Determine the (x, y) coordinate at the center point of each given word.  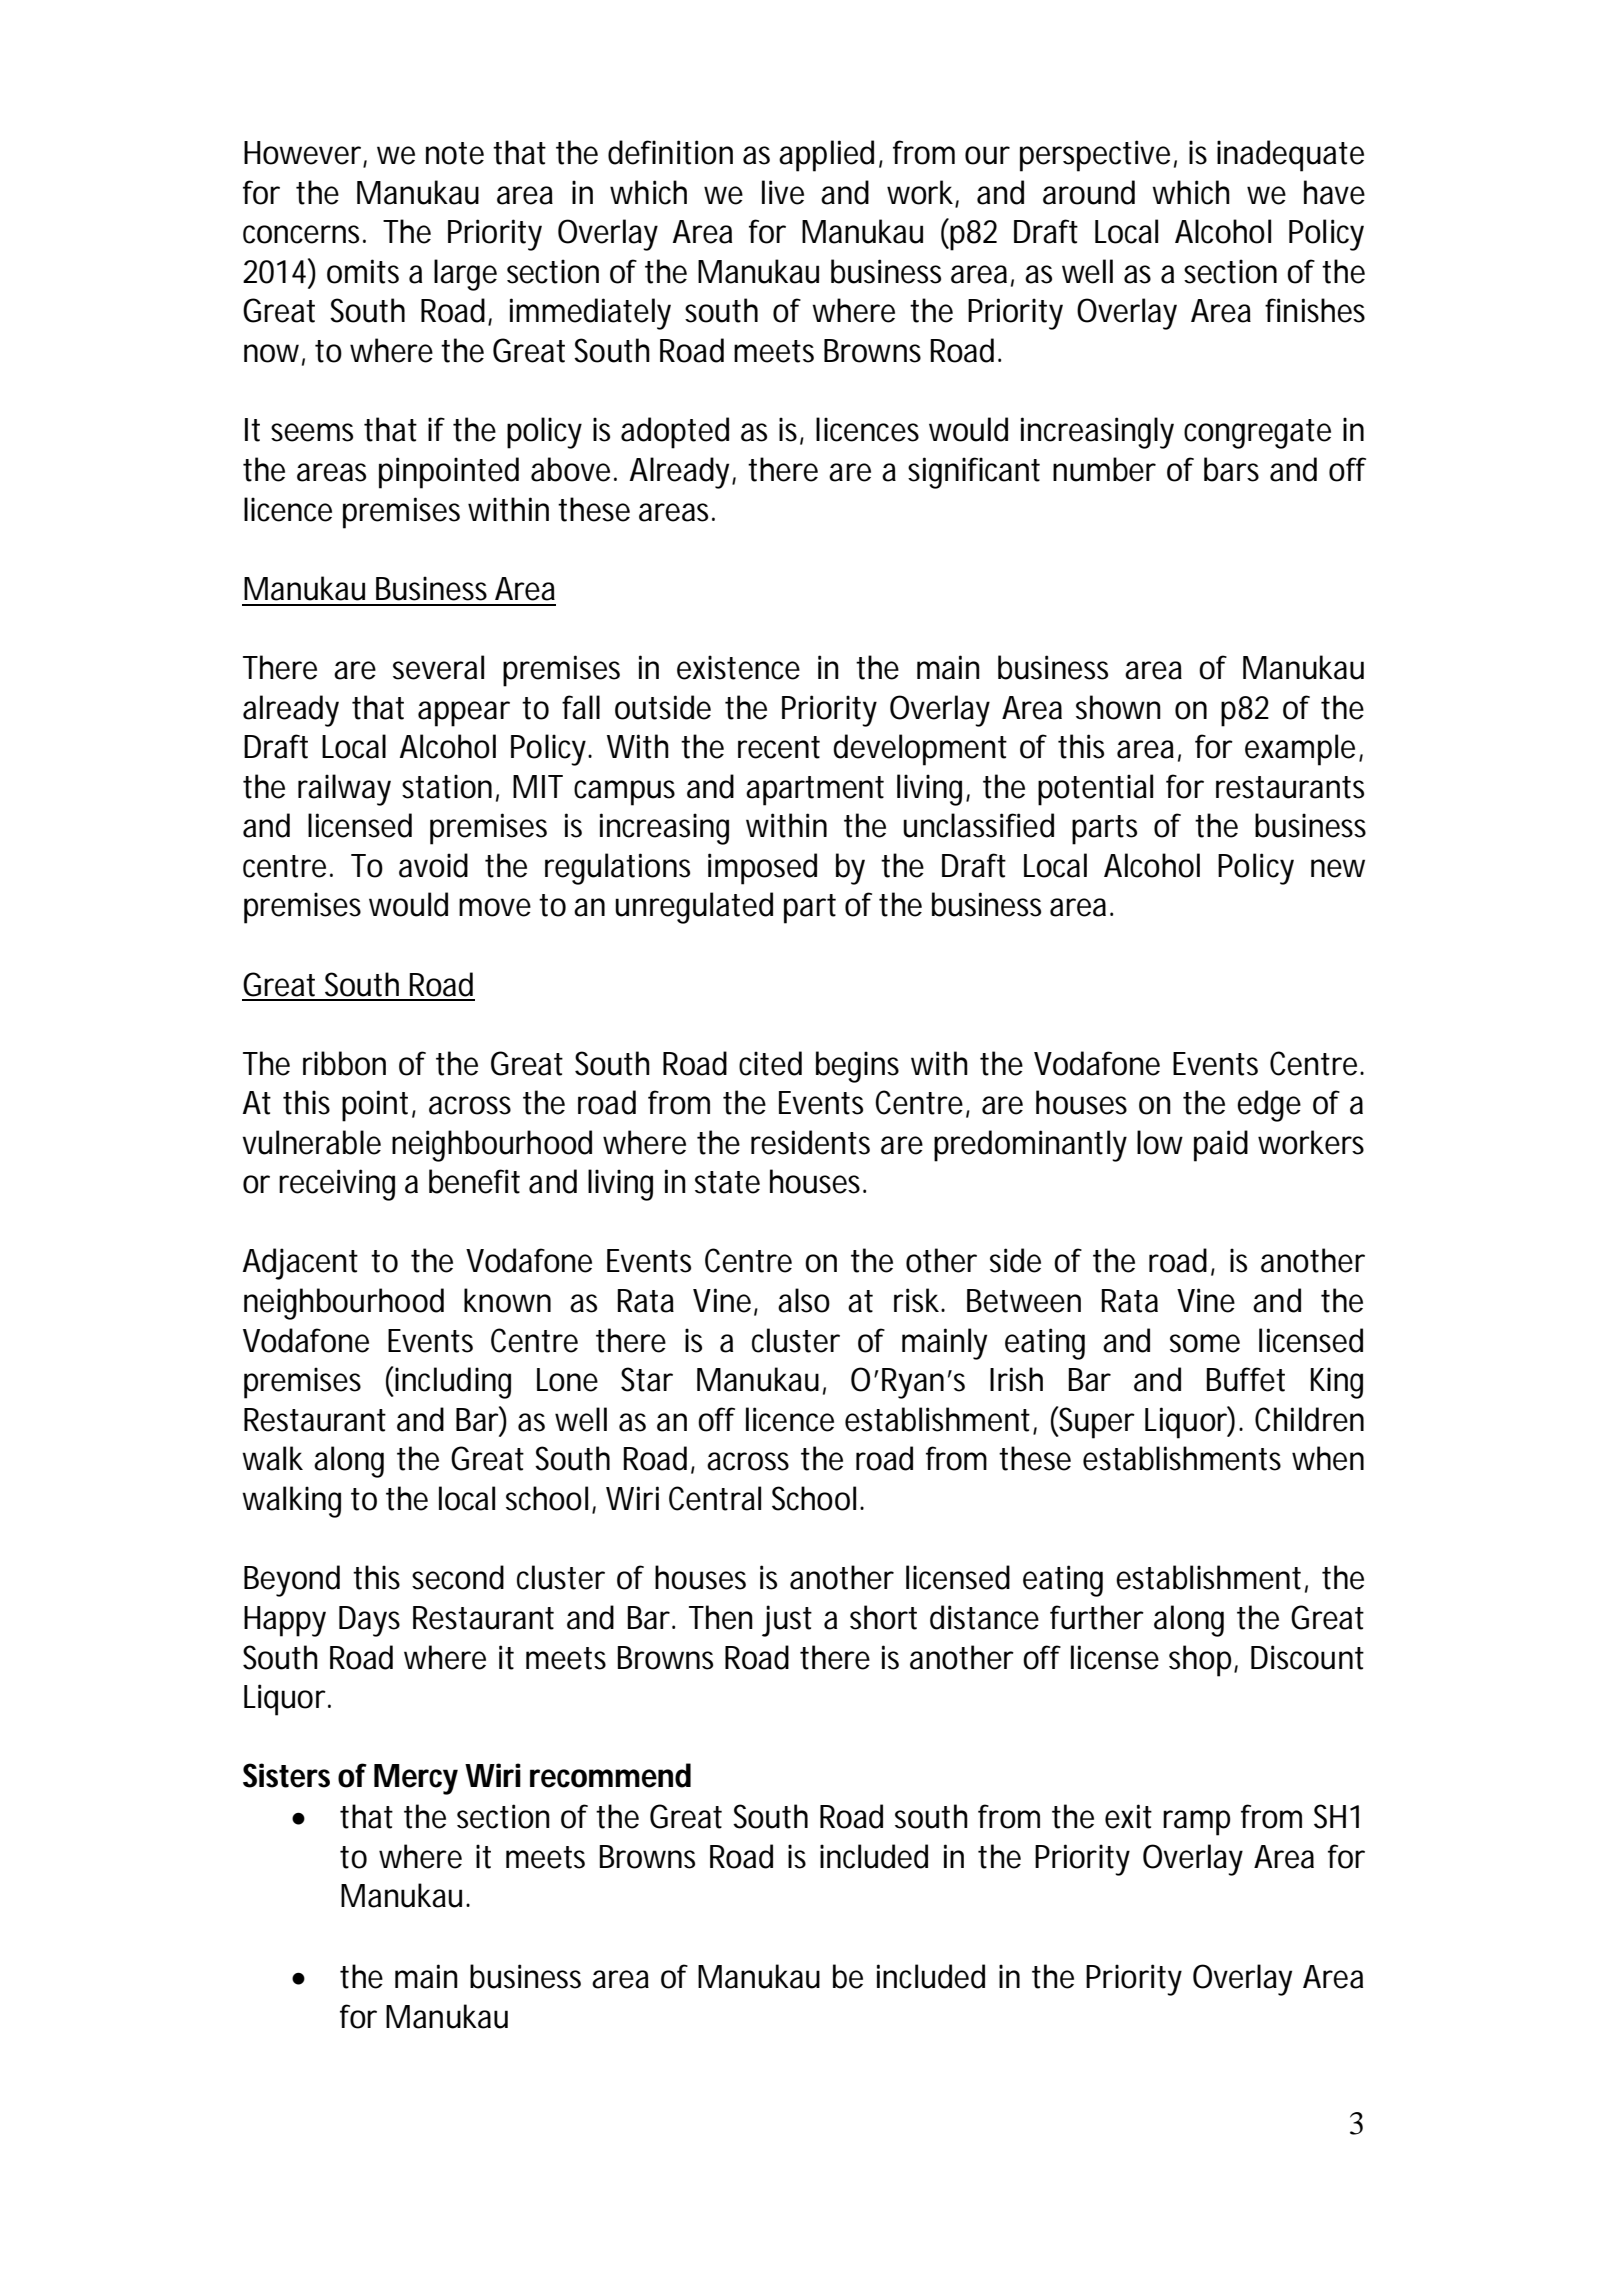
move (495, 907)
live (783, 192)
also (804, 1300)
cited (770, 1063)
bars (1231, 469)
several (438, 667)
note (455, 153)
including (452, 1383)
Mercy (416, 1779)
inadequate (1290, 156)
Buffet (1246, 1379)
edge (1269, 1106)
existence (738, 667)
